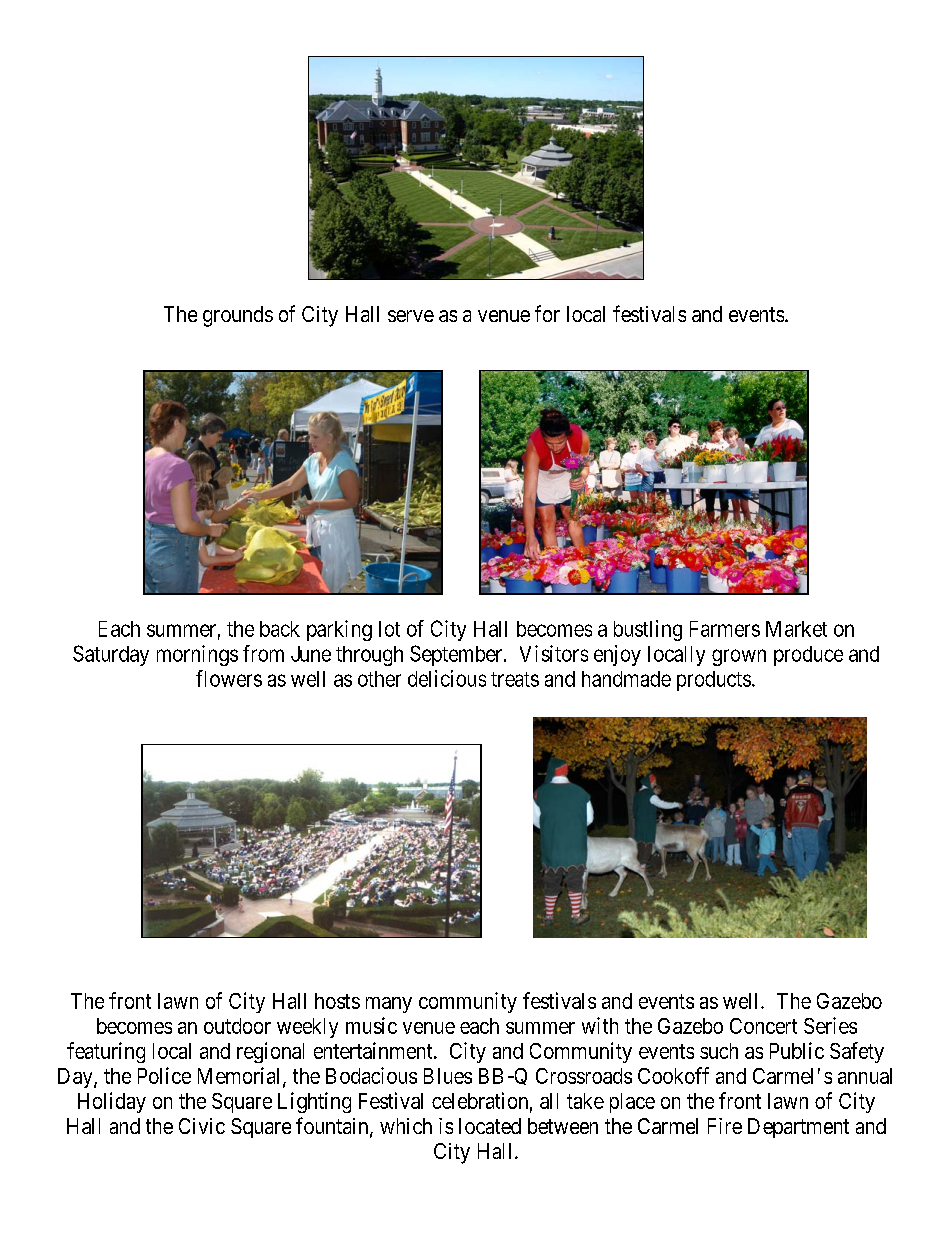 This screenshot has width=952, height=1233. I want to click on treats, so click(515, 679).
